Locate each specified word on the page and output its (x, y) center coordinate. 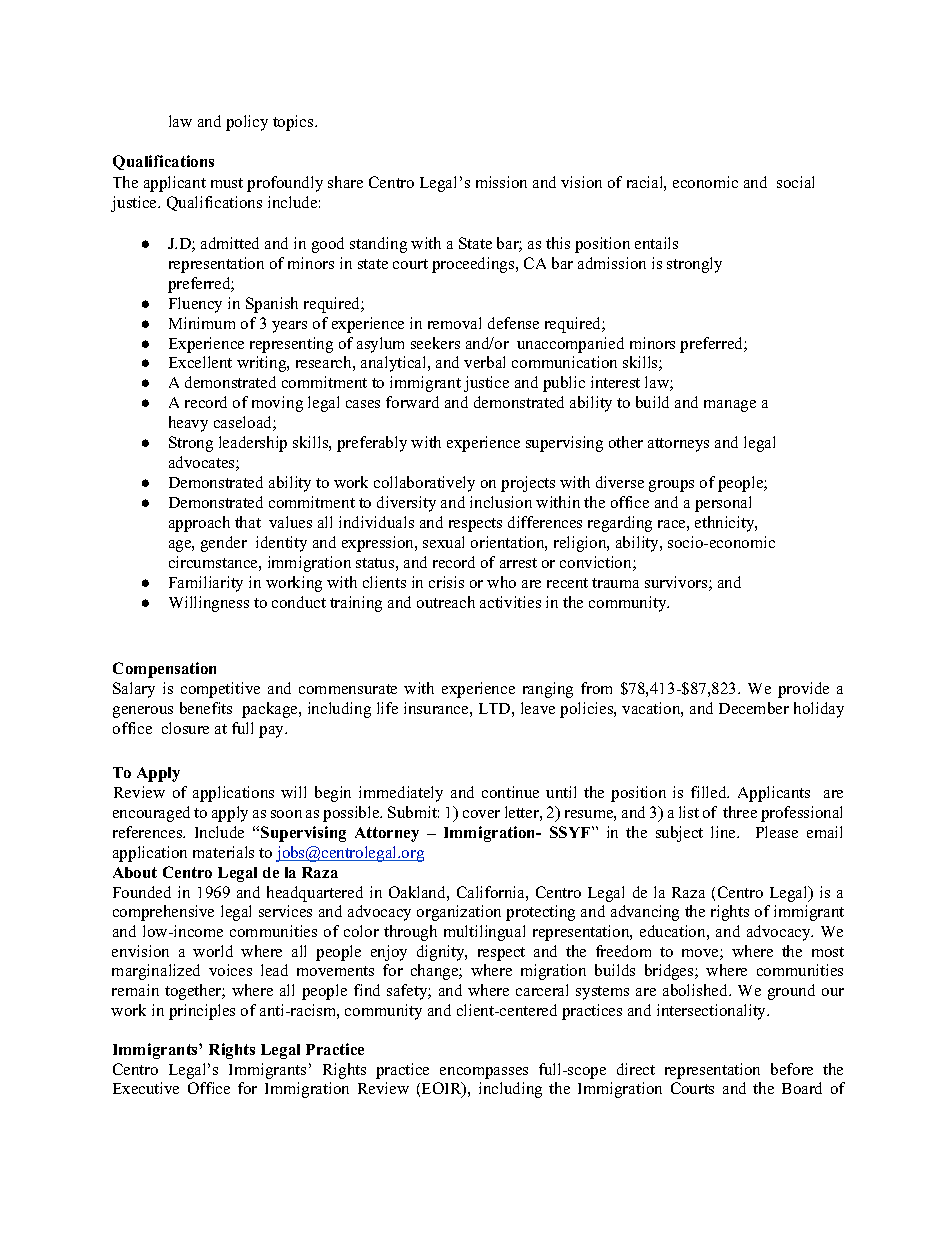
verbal (484, 362)
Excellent (200, 362)
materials (223, 852)
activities (510, 602)
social (795, 182)
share (345, 182)
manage (730, 406)
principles (202, 1012)
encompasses (484, 1073)
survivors (677, 583)
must (227, 183)
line (724, 832)
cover (481, 814)
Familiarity (206, 584)
